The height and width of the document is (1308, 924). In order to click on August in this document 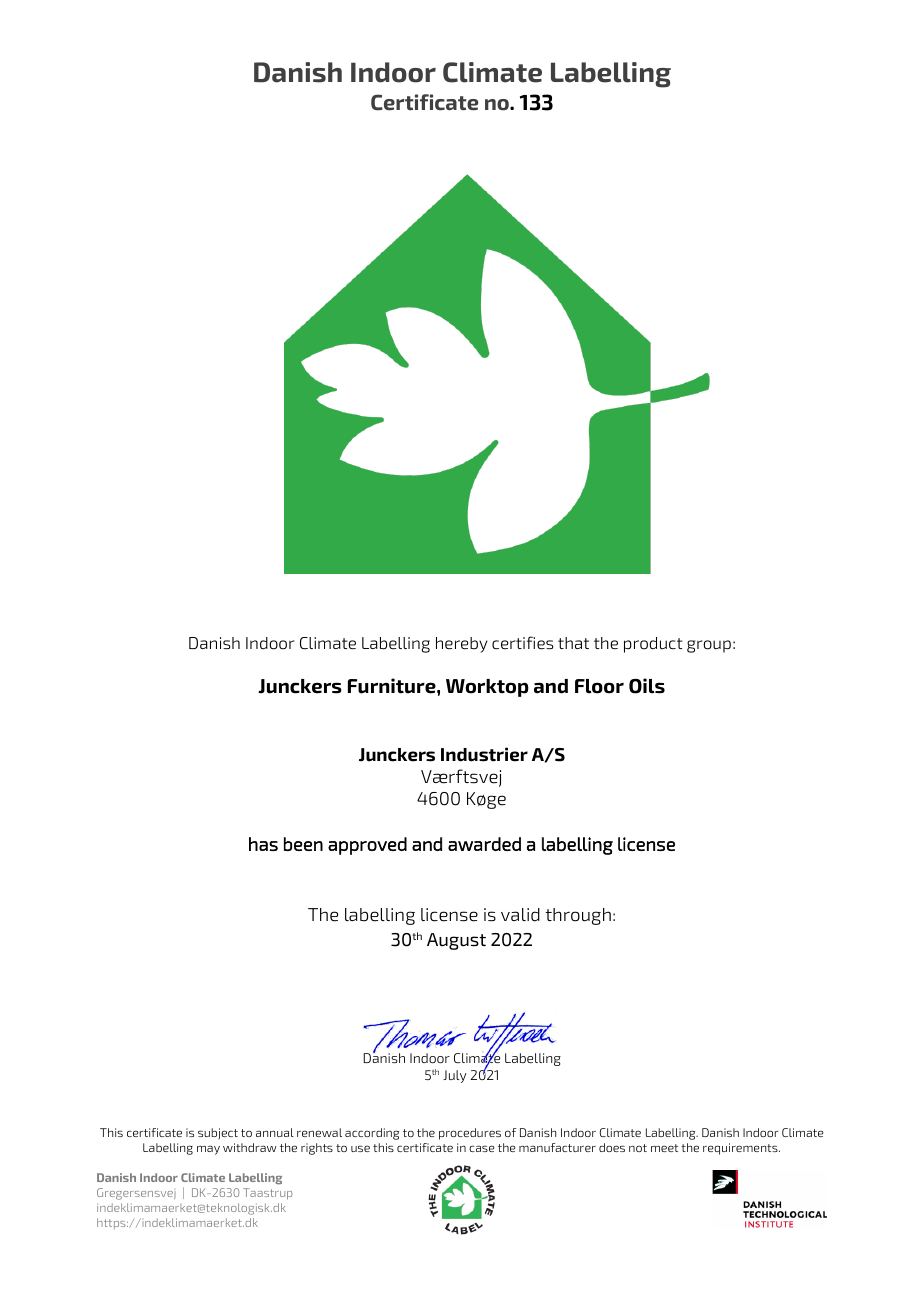, I will do `click(456, 941)`.
